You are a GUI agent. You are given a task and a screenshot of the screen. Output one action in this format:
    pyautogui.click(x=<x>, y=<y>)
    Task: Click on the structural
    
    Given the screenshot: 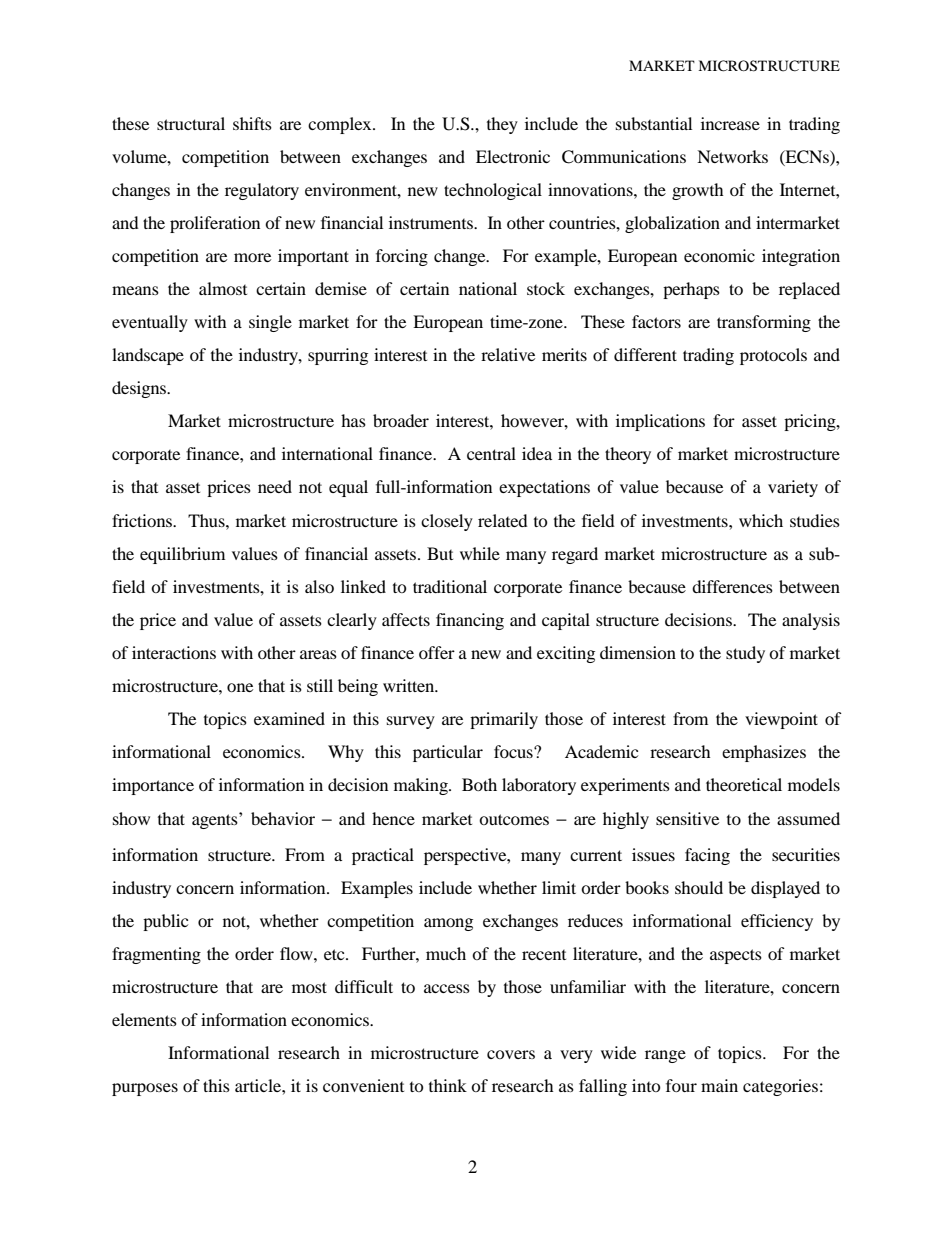 What is the action you would take?
    pyautogui.click(x=191, y=123)
